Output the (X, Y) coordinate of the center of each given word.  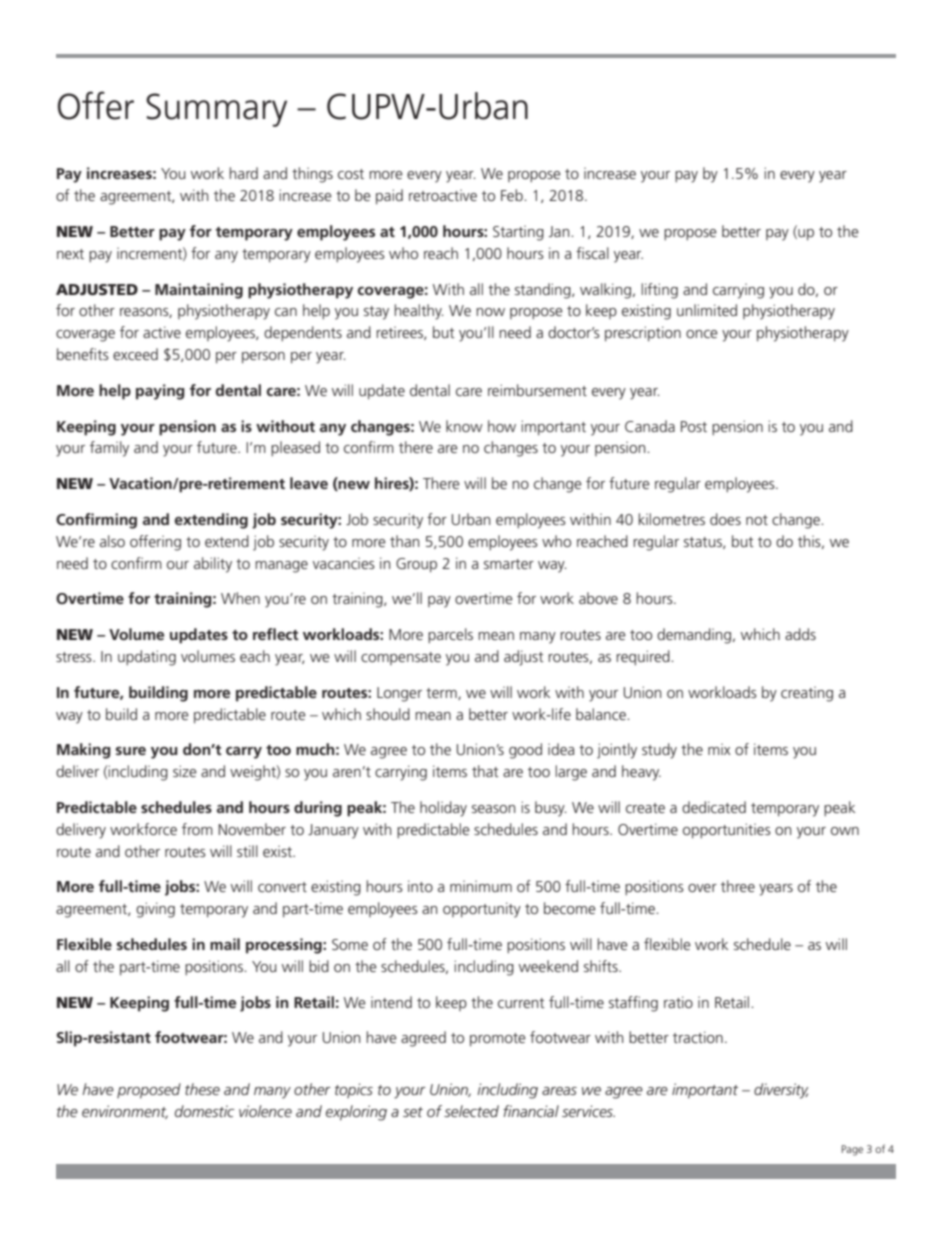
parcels (450, 635)
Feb (513, 195)
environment (125, 1112)
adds (800, 634)
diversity (781, 1091)
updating (147, 658)
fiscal (592, 253)
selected (471, 1111)
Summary (216, 110)
